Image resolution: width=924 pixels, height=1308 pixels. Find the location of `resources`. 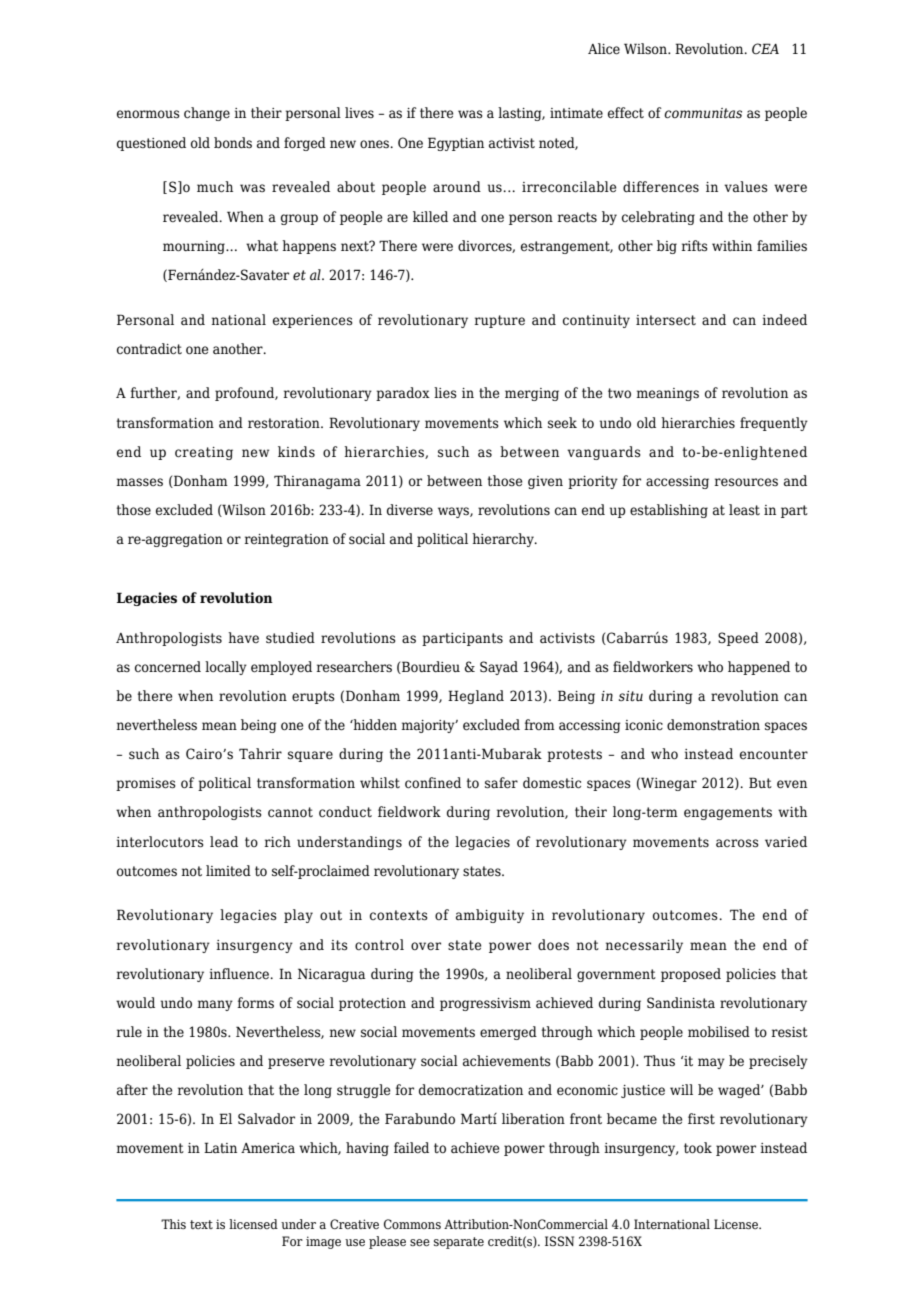

resources is located at coordinates (746, 482).
